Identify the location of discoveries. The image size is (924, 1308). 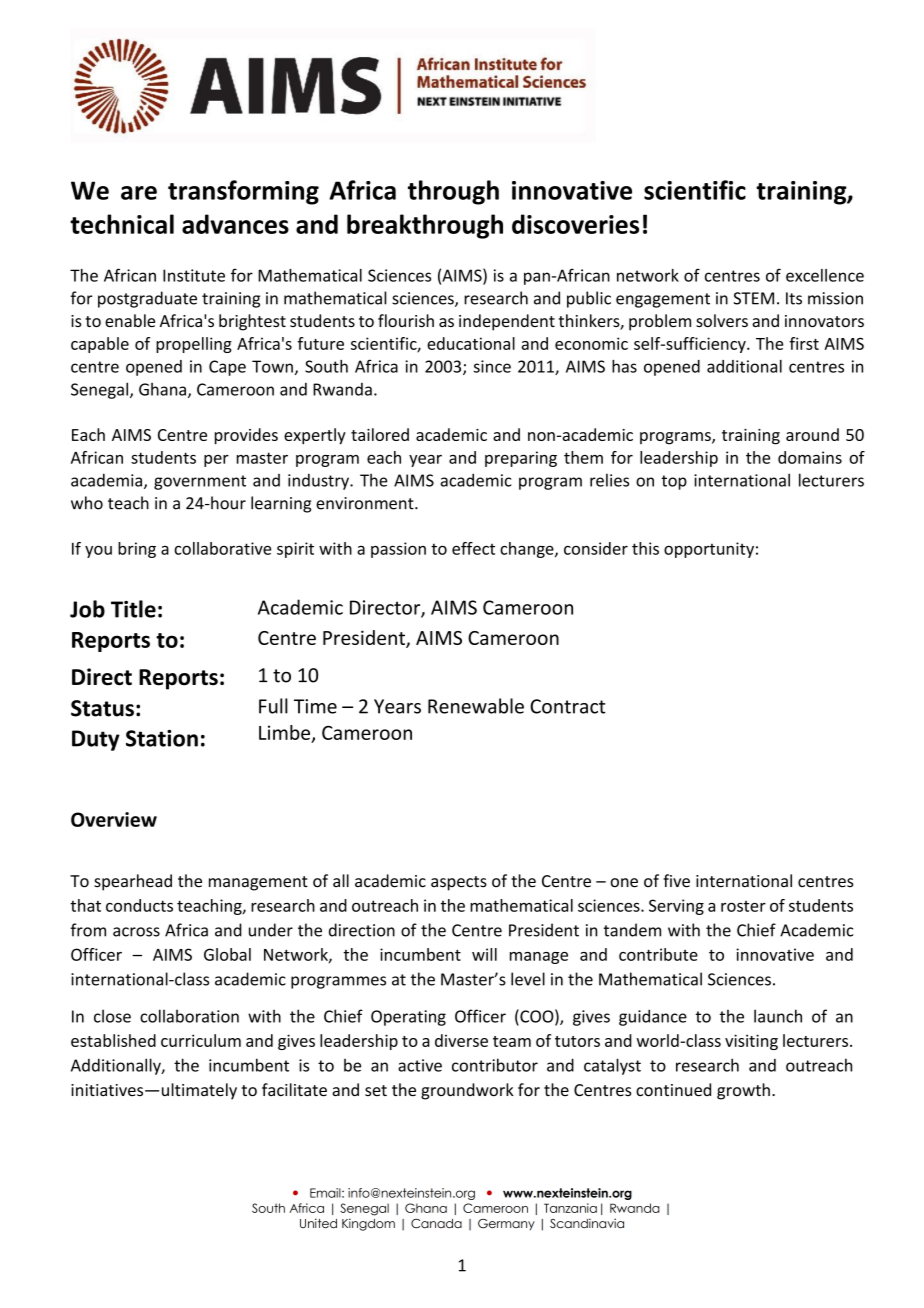
(575, 224).
